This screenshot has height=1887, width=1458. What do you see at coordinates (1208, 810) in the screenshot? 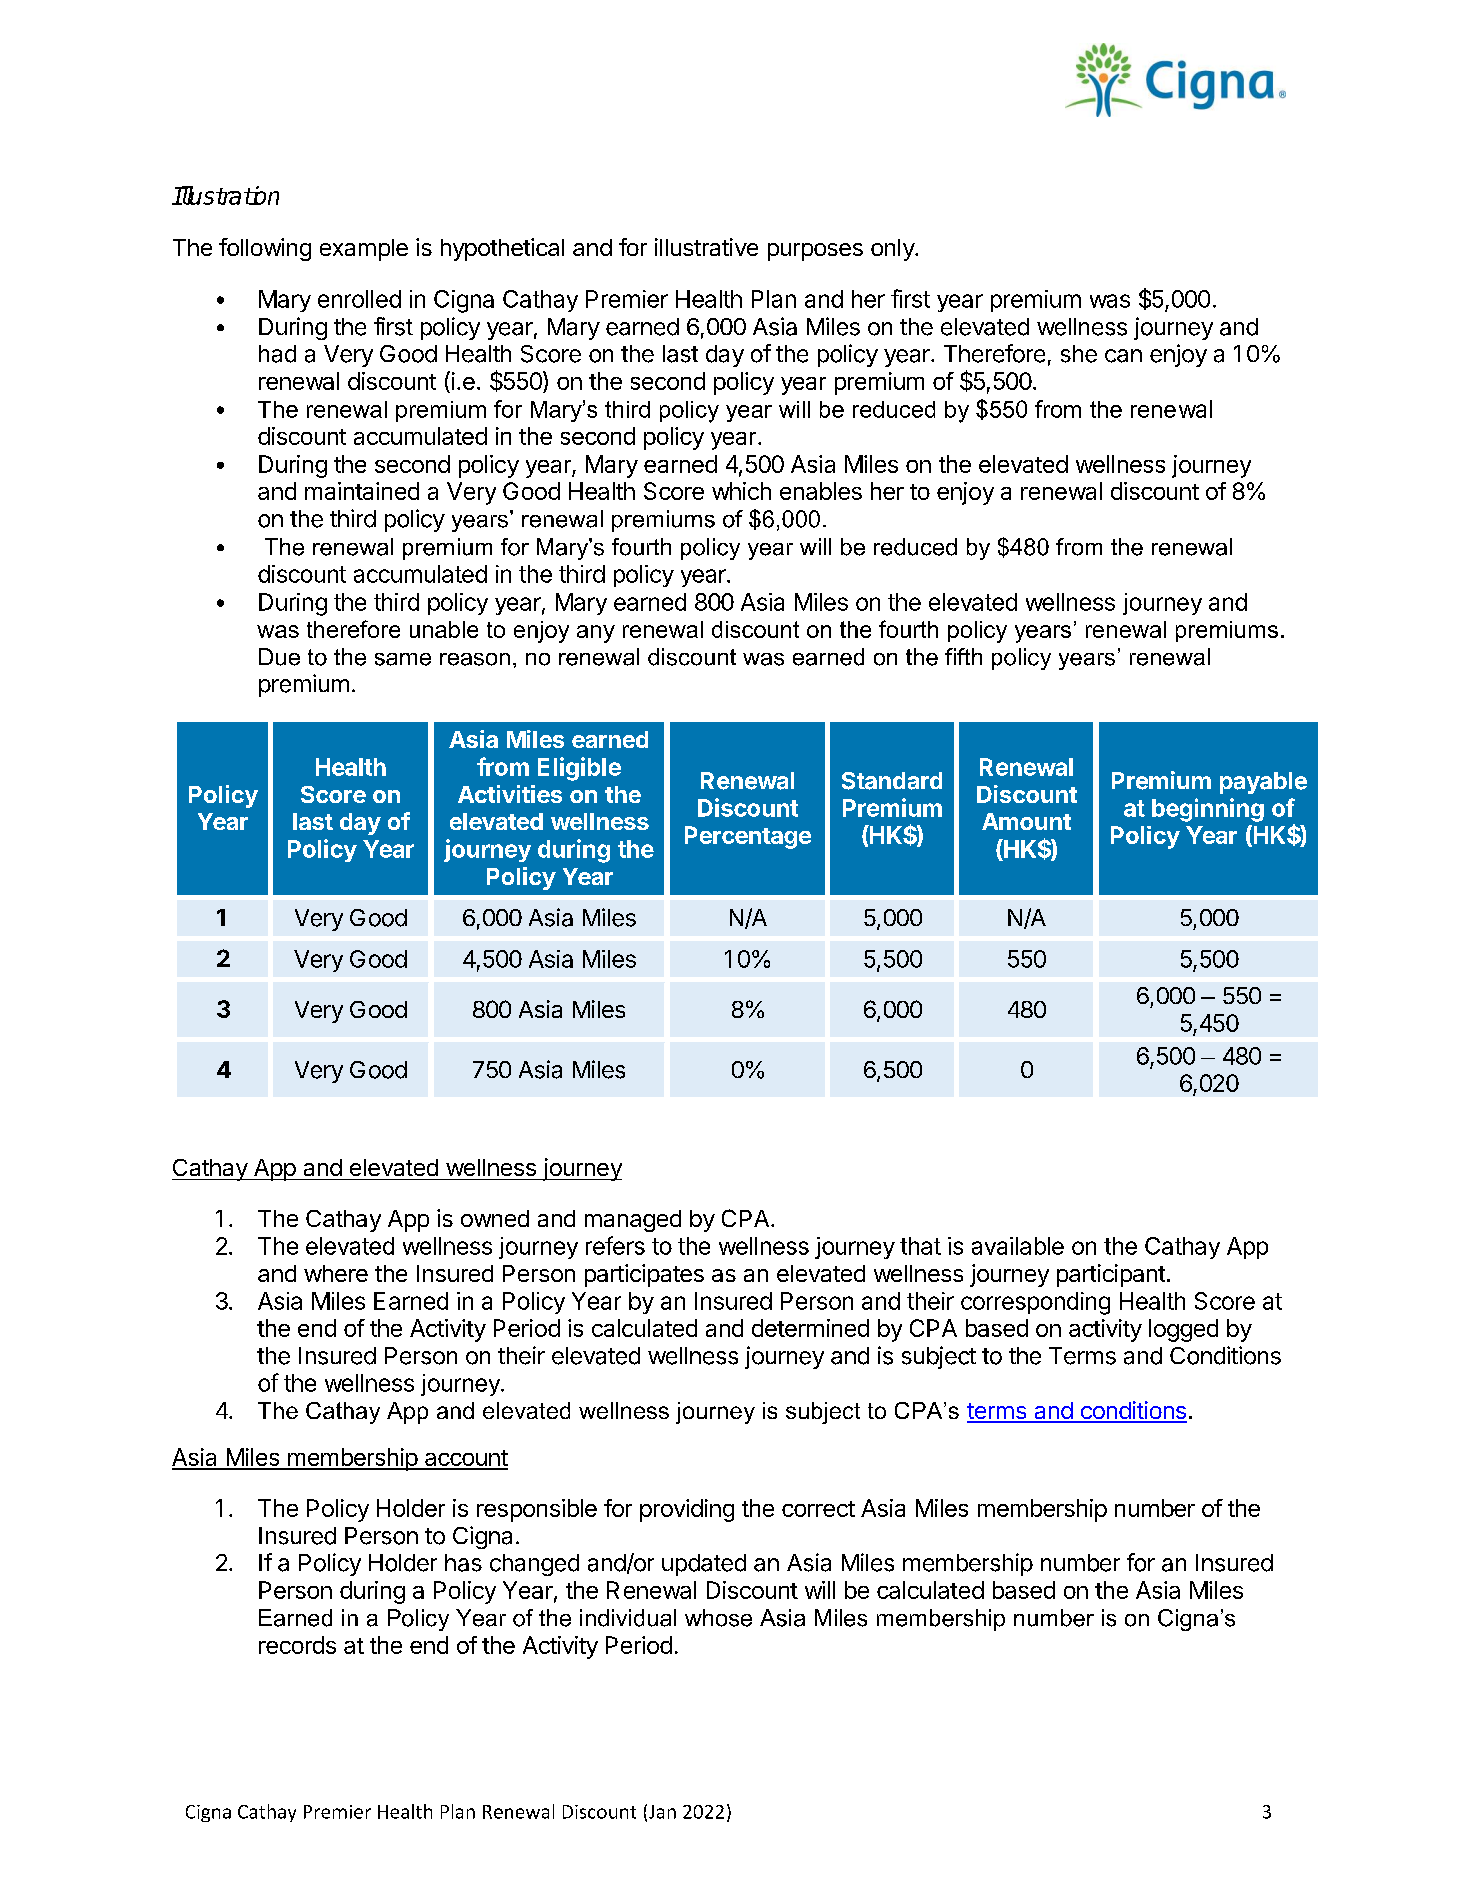
I see `beginning` at bounding box center [1208, 810].
